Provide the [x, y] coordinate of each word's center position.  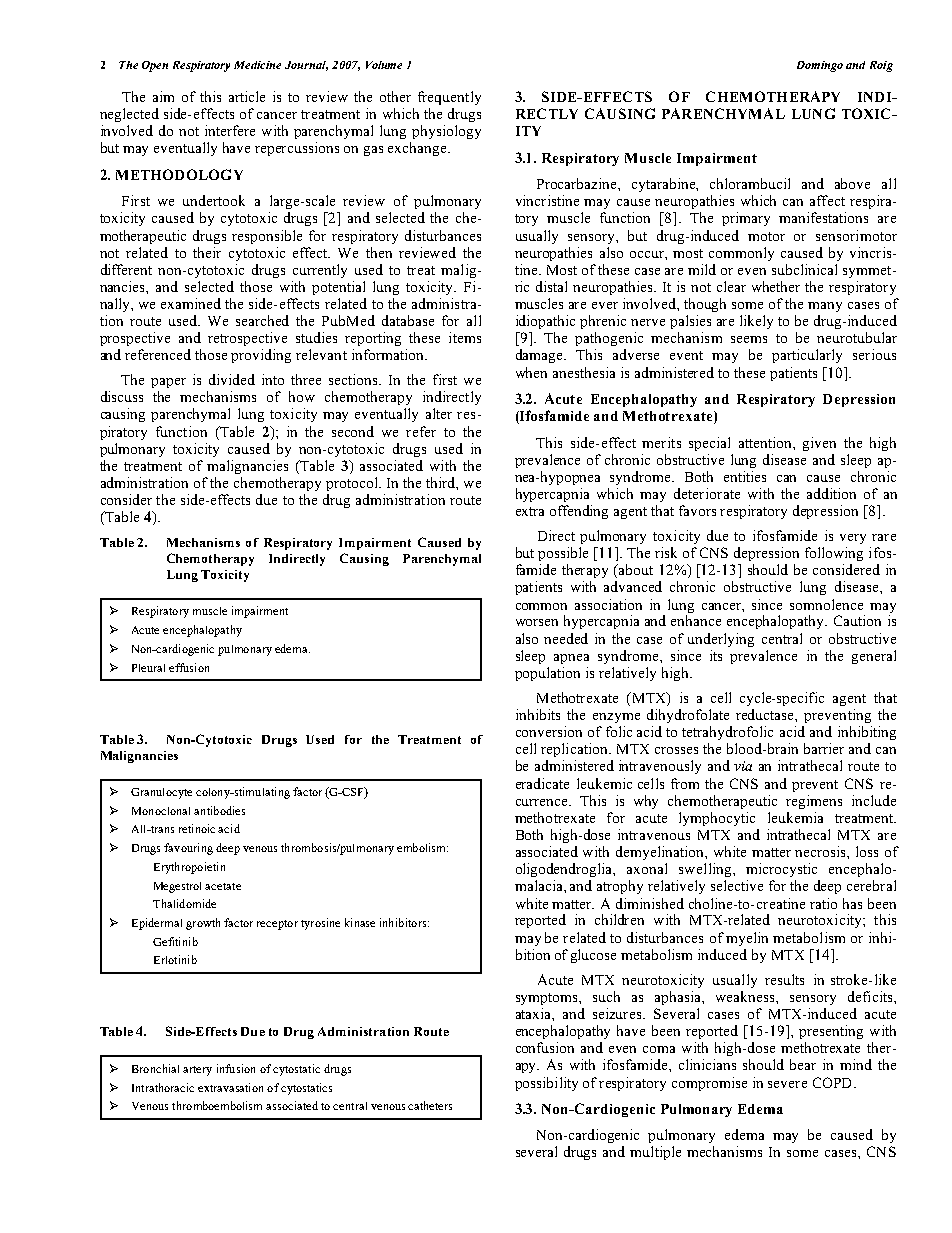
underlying [721, 640]
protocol [353, 484]
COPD [834, 1082]
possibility [546, 1084]
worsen [537, 622]
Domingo [820, 66]
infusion [236, 1068]
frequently [449, 98]
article [247, 96]
